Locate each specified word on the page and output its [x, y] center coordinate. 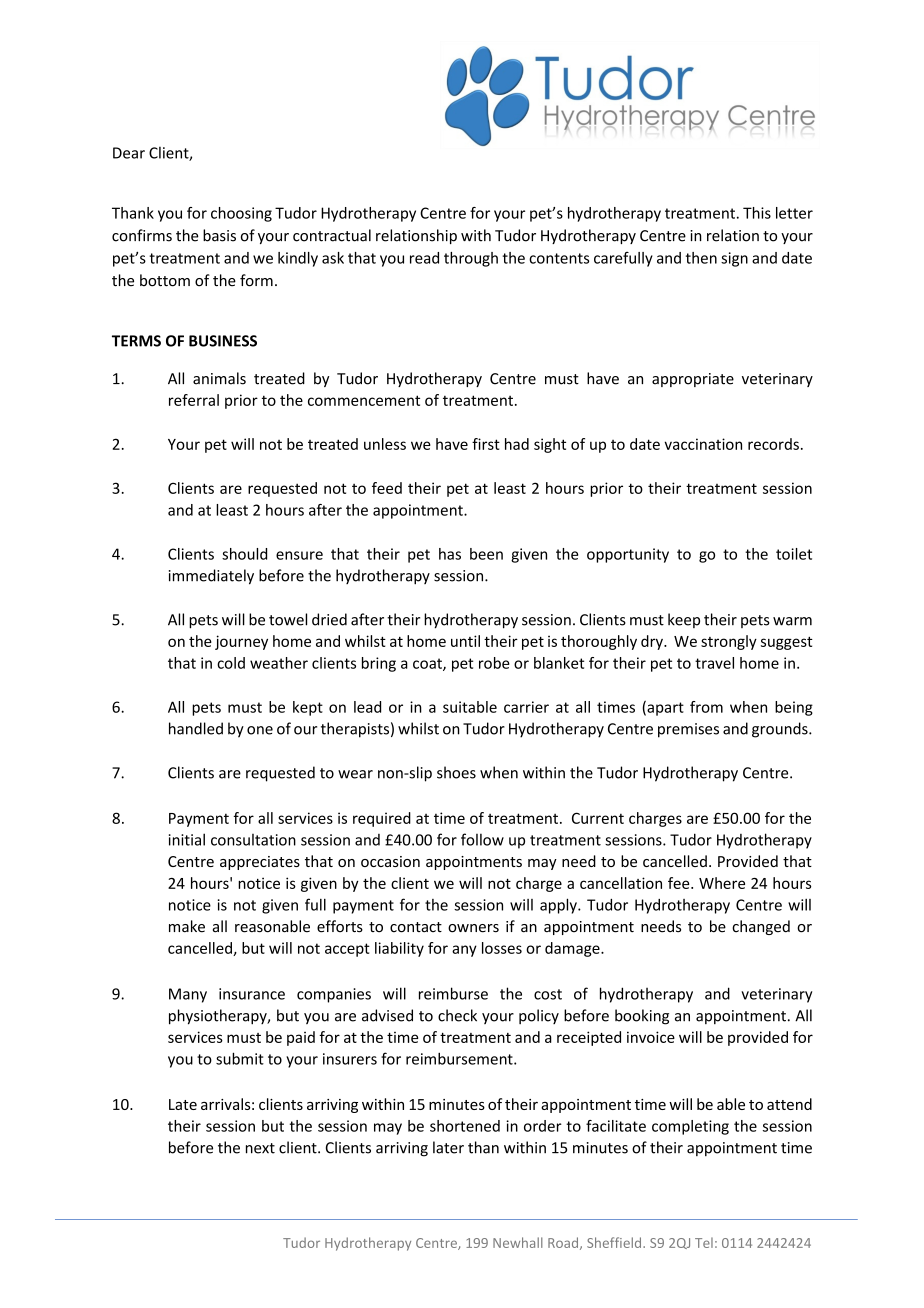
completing [690, 1127]
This [757, 213]
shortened [465, 1126]
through [471, 259]
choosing [241, 214]
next [260, 1148]
